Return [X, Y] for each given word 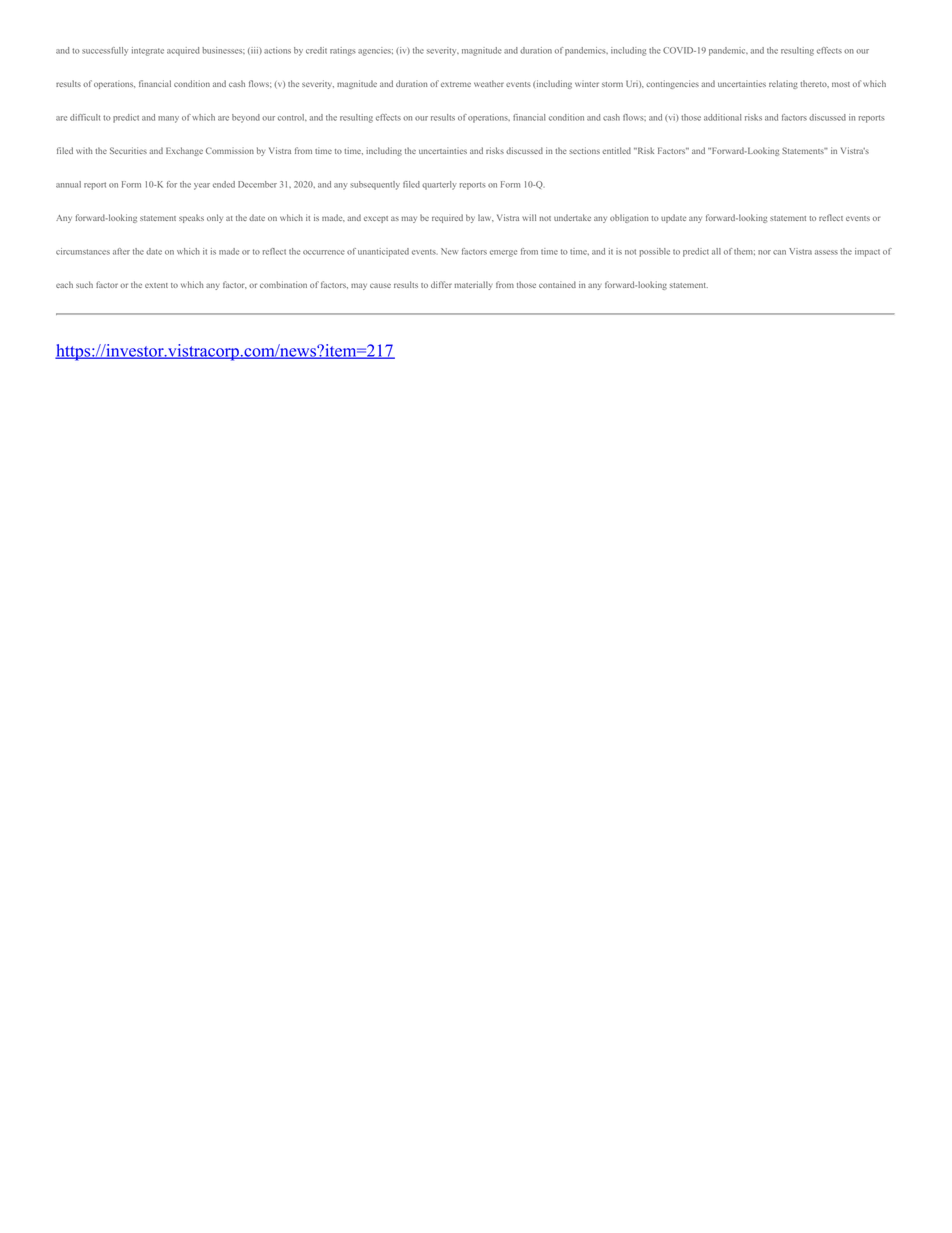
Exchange [184, 151]
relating [783, 84]
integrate [148, 51]
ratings [343, 51]
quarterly [439, 185]
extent [156, 285]
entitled [616, 150]
